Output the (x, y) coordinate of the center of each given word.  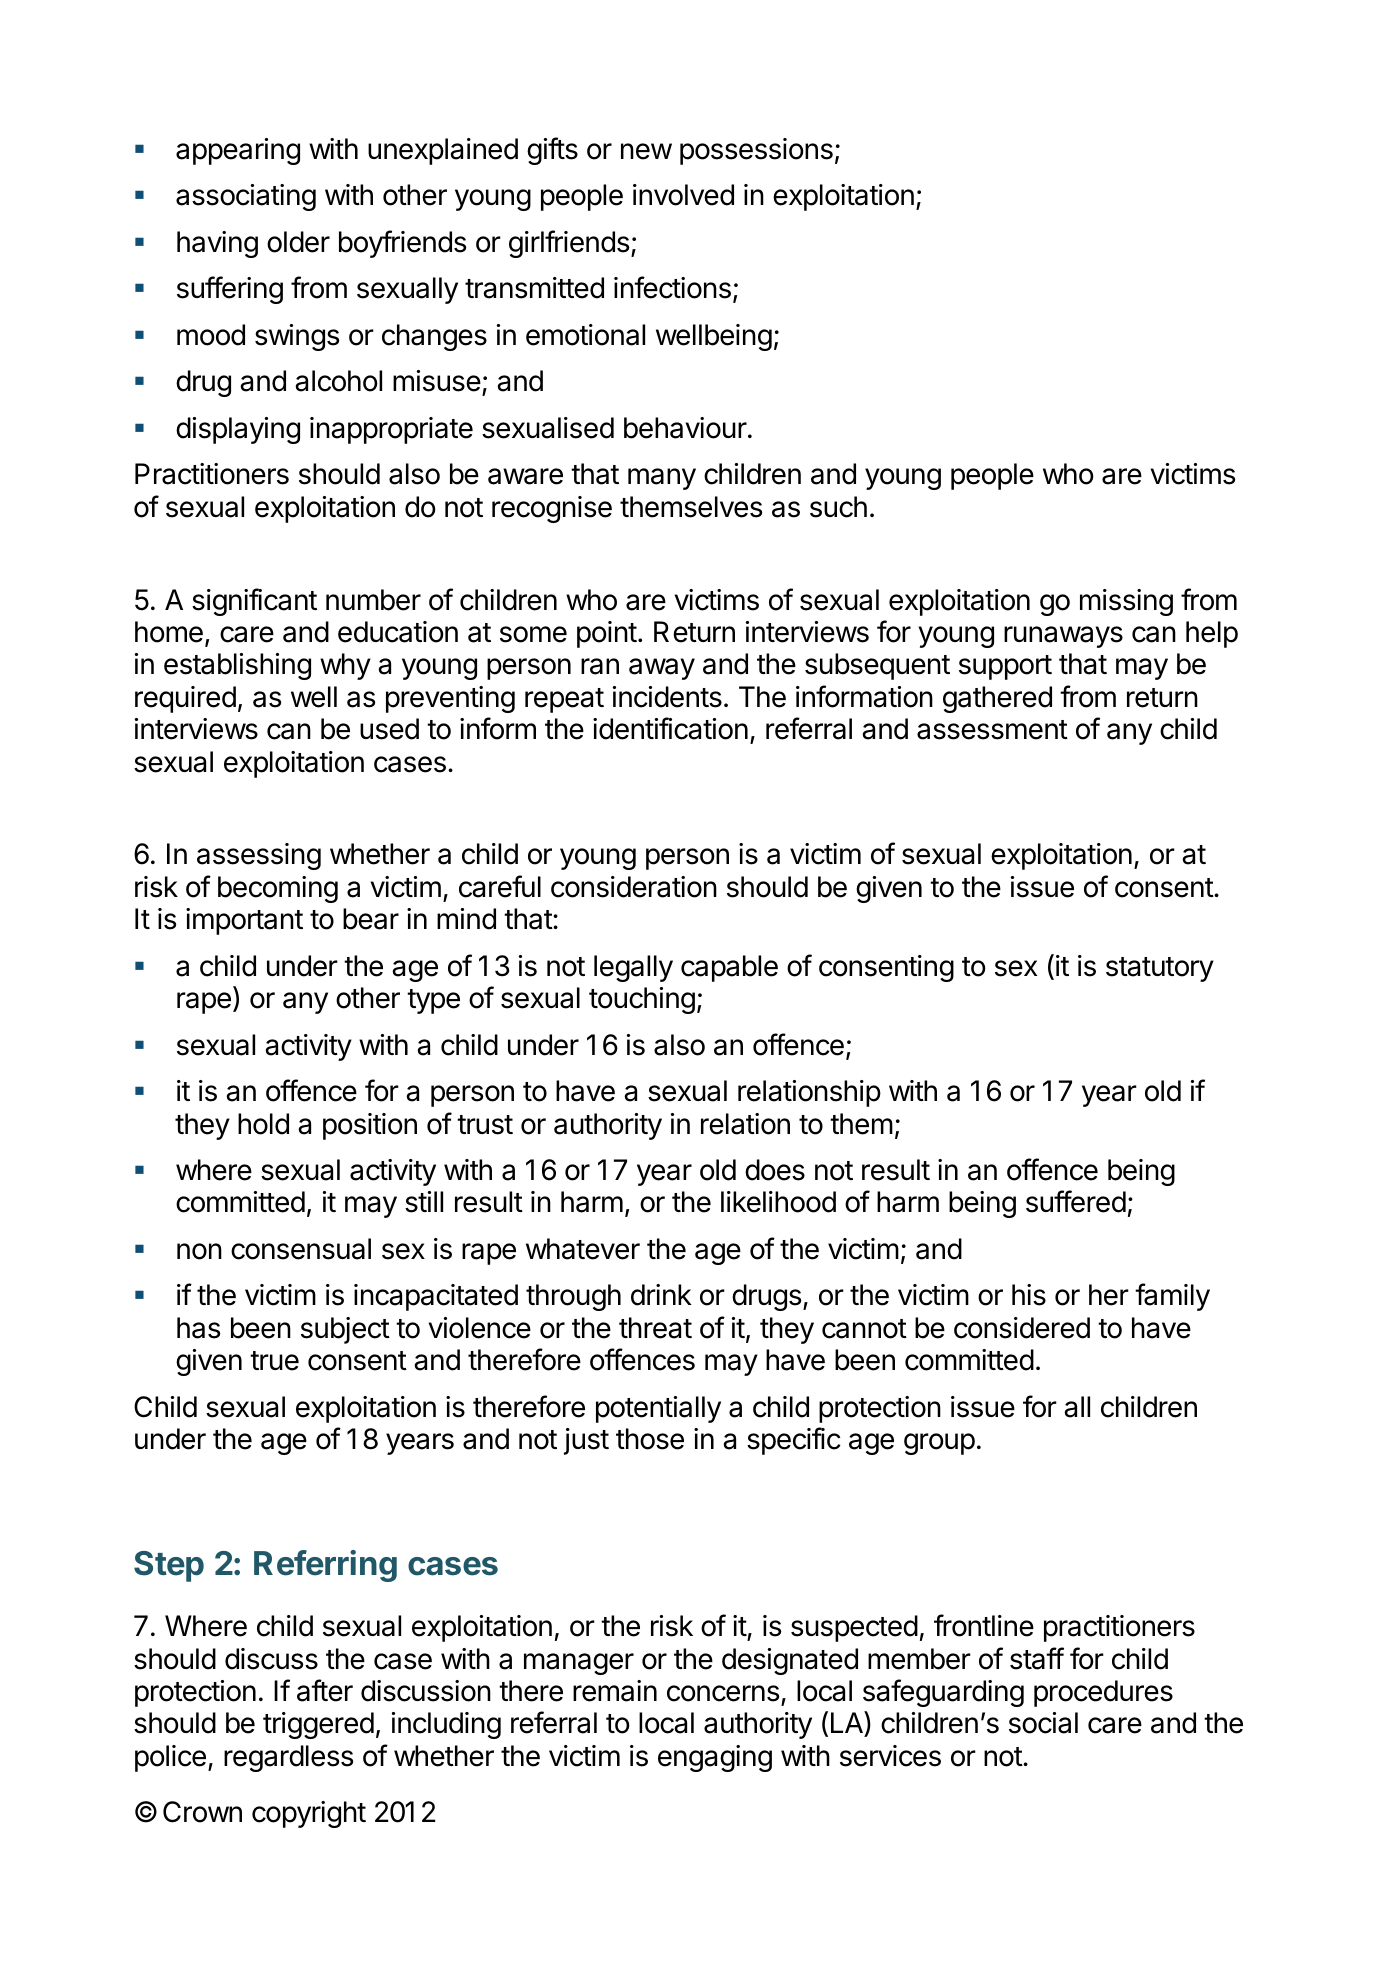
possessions (756, 151)
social (1043, 1723)
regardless (288, 1758)
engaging (715, 1758)
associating (246, 197)
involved (683, 195)
